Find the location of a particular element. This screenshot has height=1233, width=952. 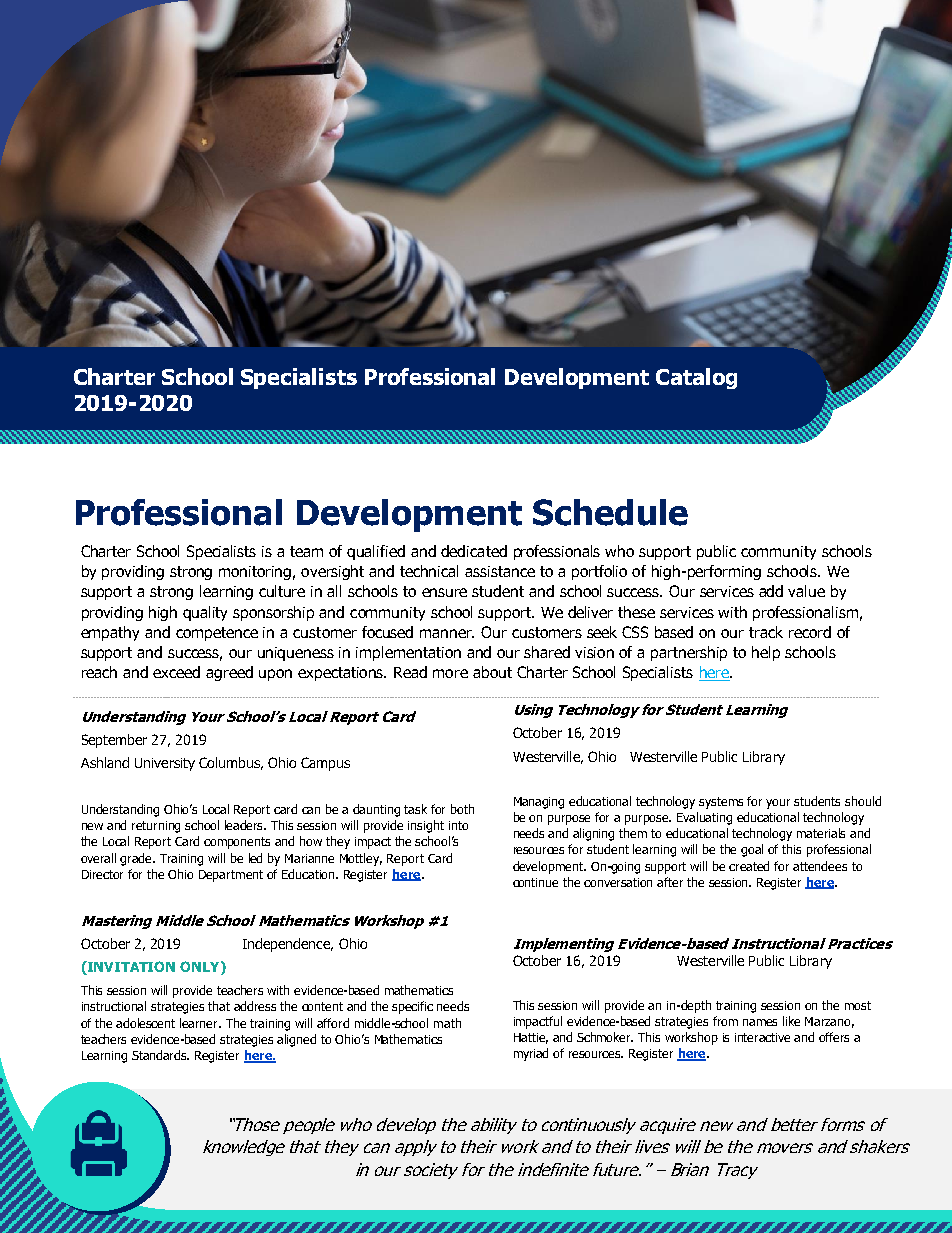

team is located at coordinates (306, 551).
